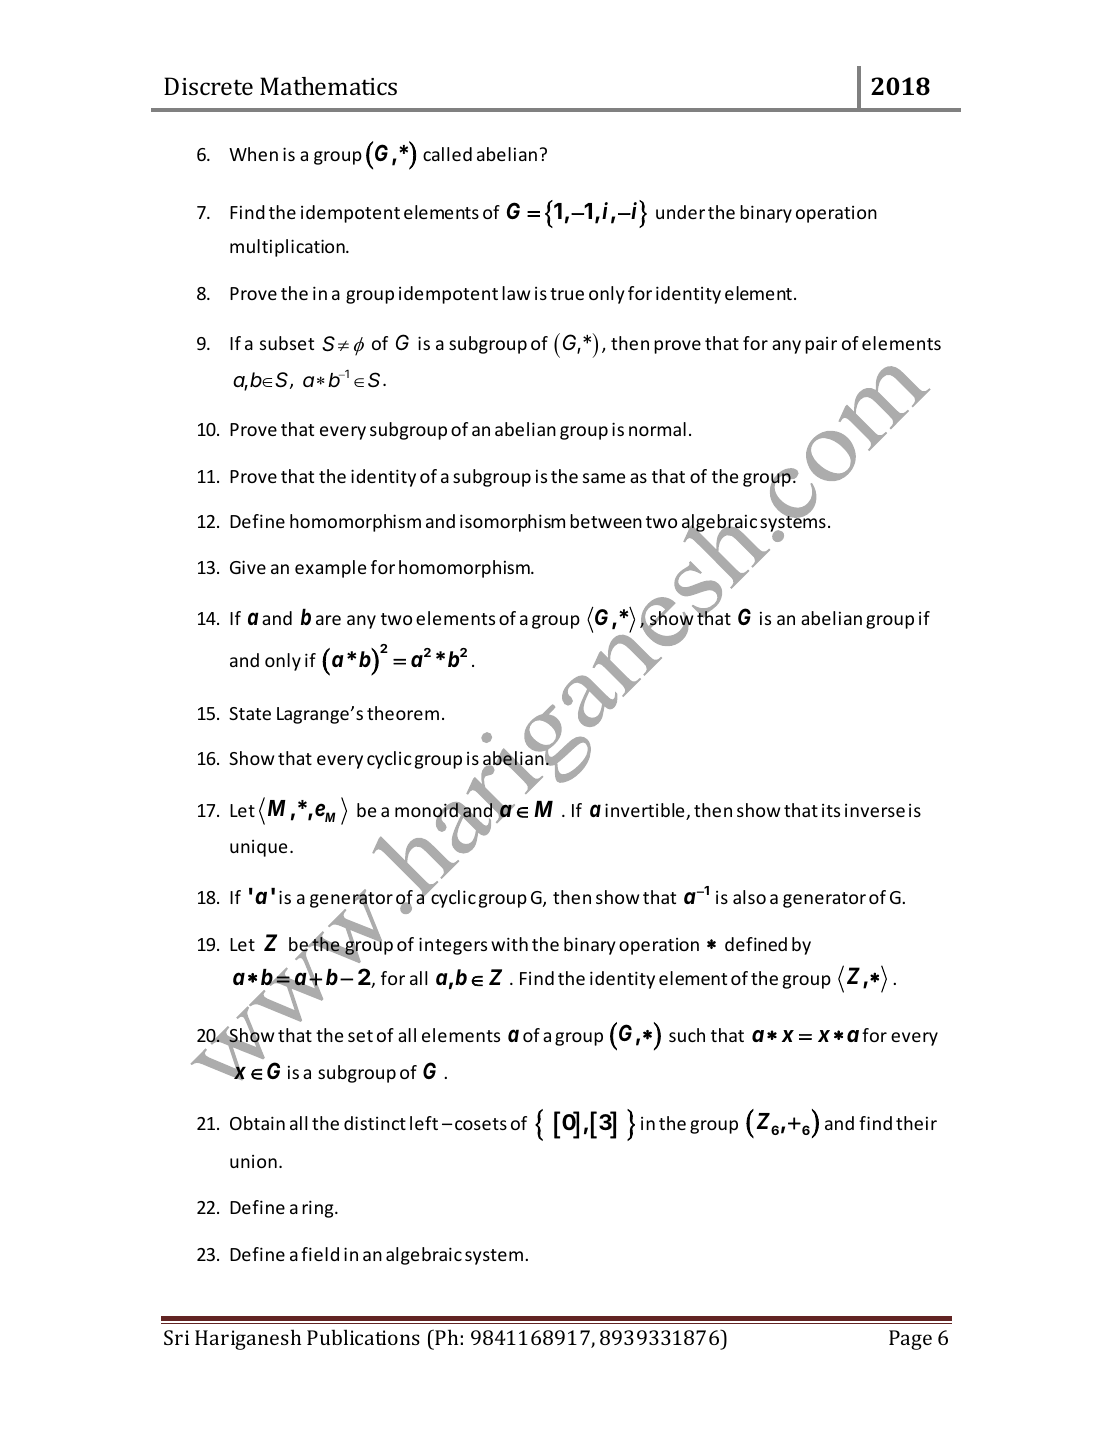  Describe the element at coordinates (363, 1337) in the image. I see `Publications` at that location.
